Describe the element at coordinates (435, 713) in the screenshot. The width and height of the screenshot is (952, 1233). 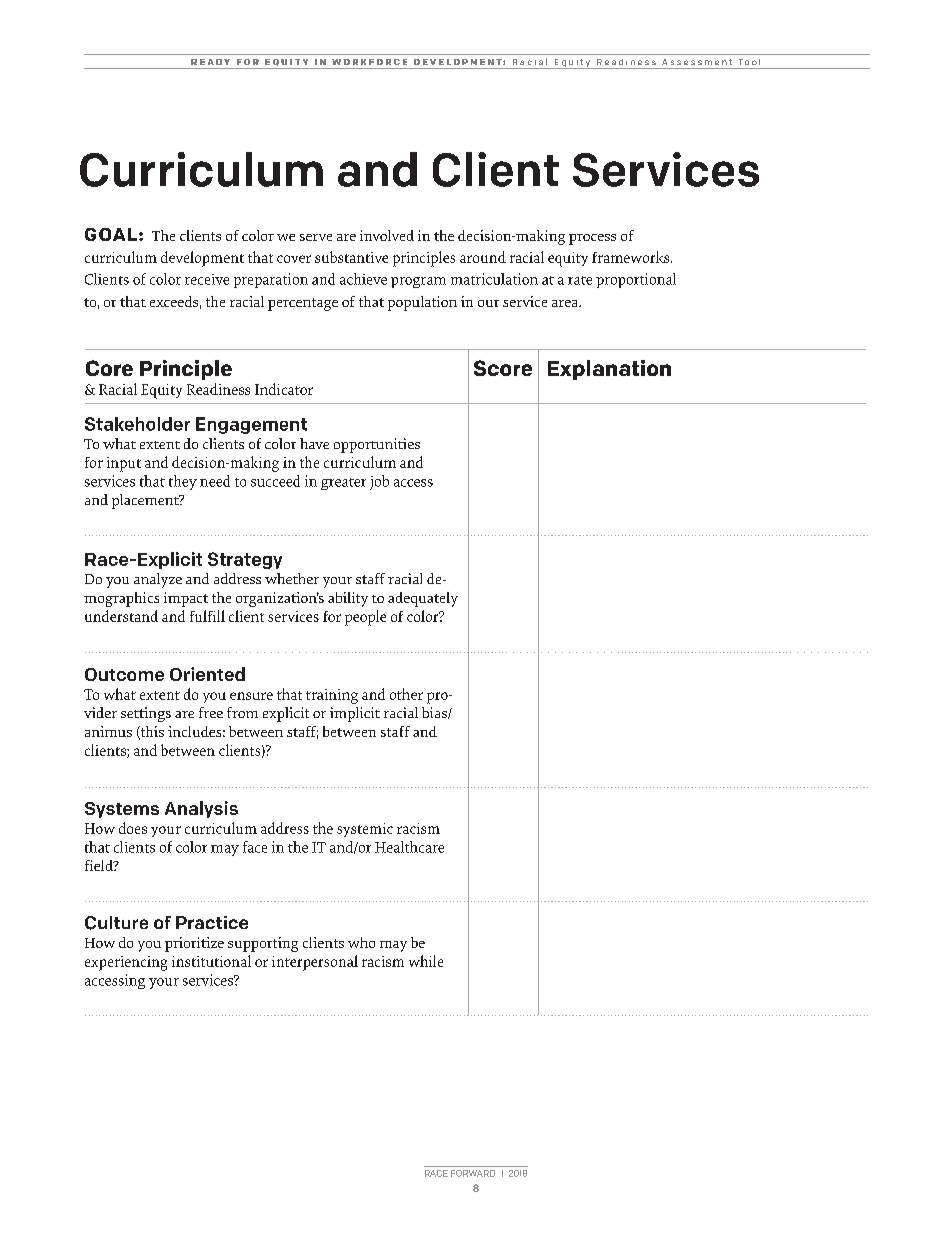
I see `bias` at that location.
